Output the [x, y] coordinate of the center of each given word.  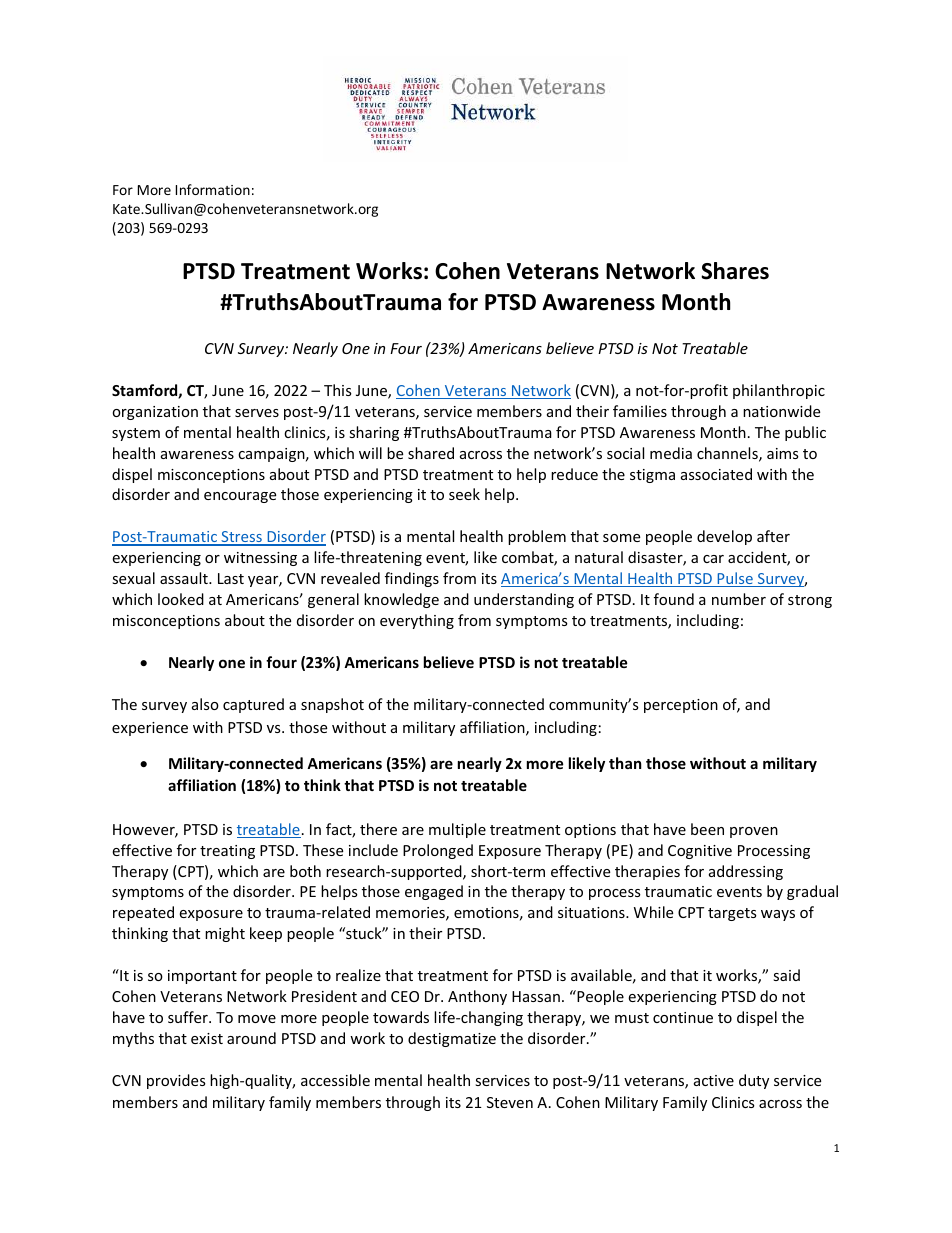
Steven [510, 1102]
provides [176, 1081]
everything [417, 621]
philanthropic [779, 391]
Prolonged [438, 851]
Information [213, 189]
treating [227, 852]
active [714, 1080]
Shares [735, 271]
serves [257, 413]
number [739, 599]
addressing [746, 872]
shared [431, 453]
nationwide [781, 411]
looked [181, 599]
